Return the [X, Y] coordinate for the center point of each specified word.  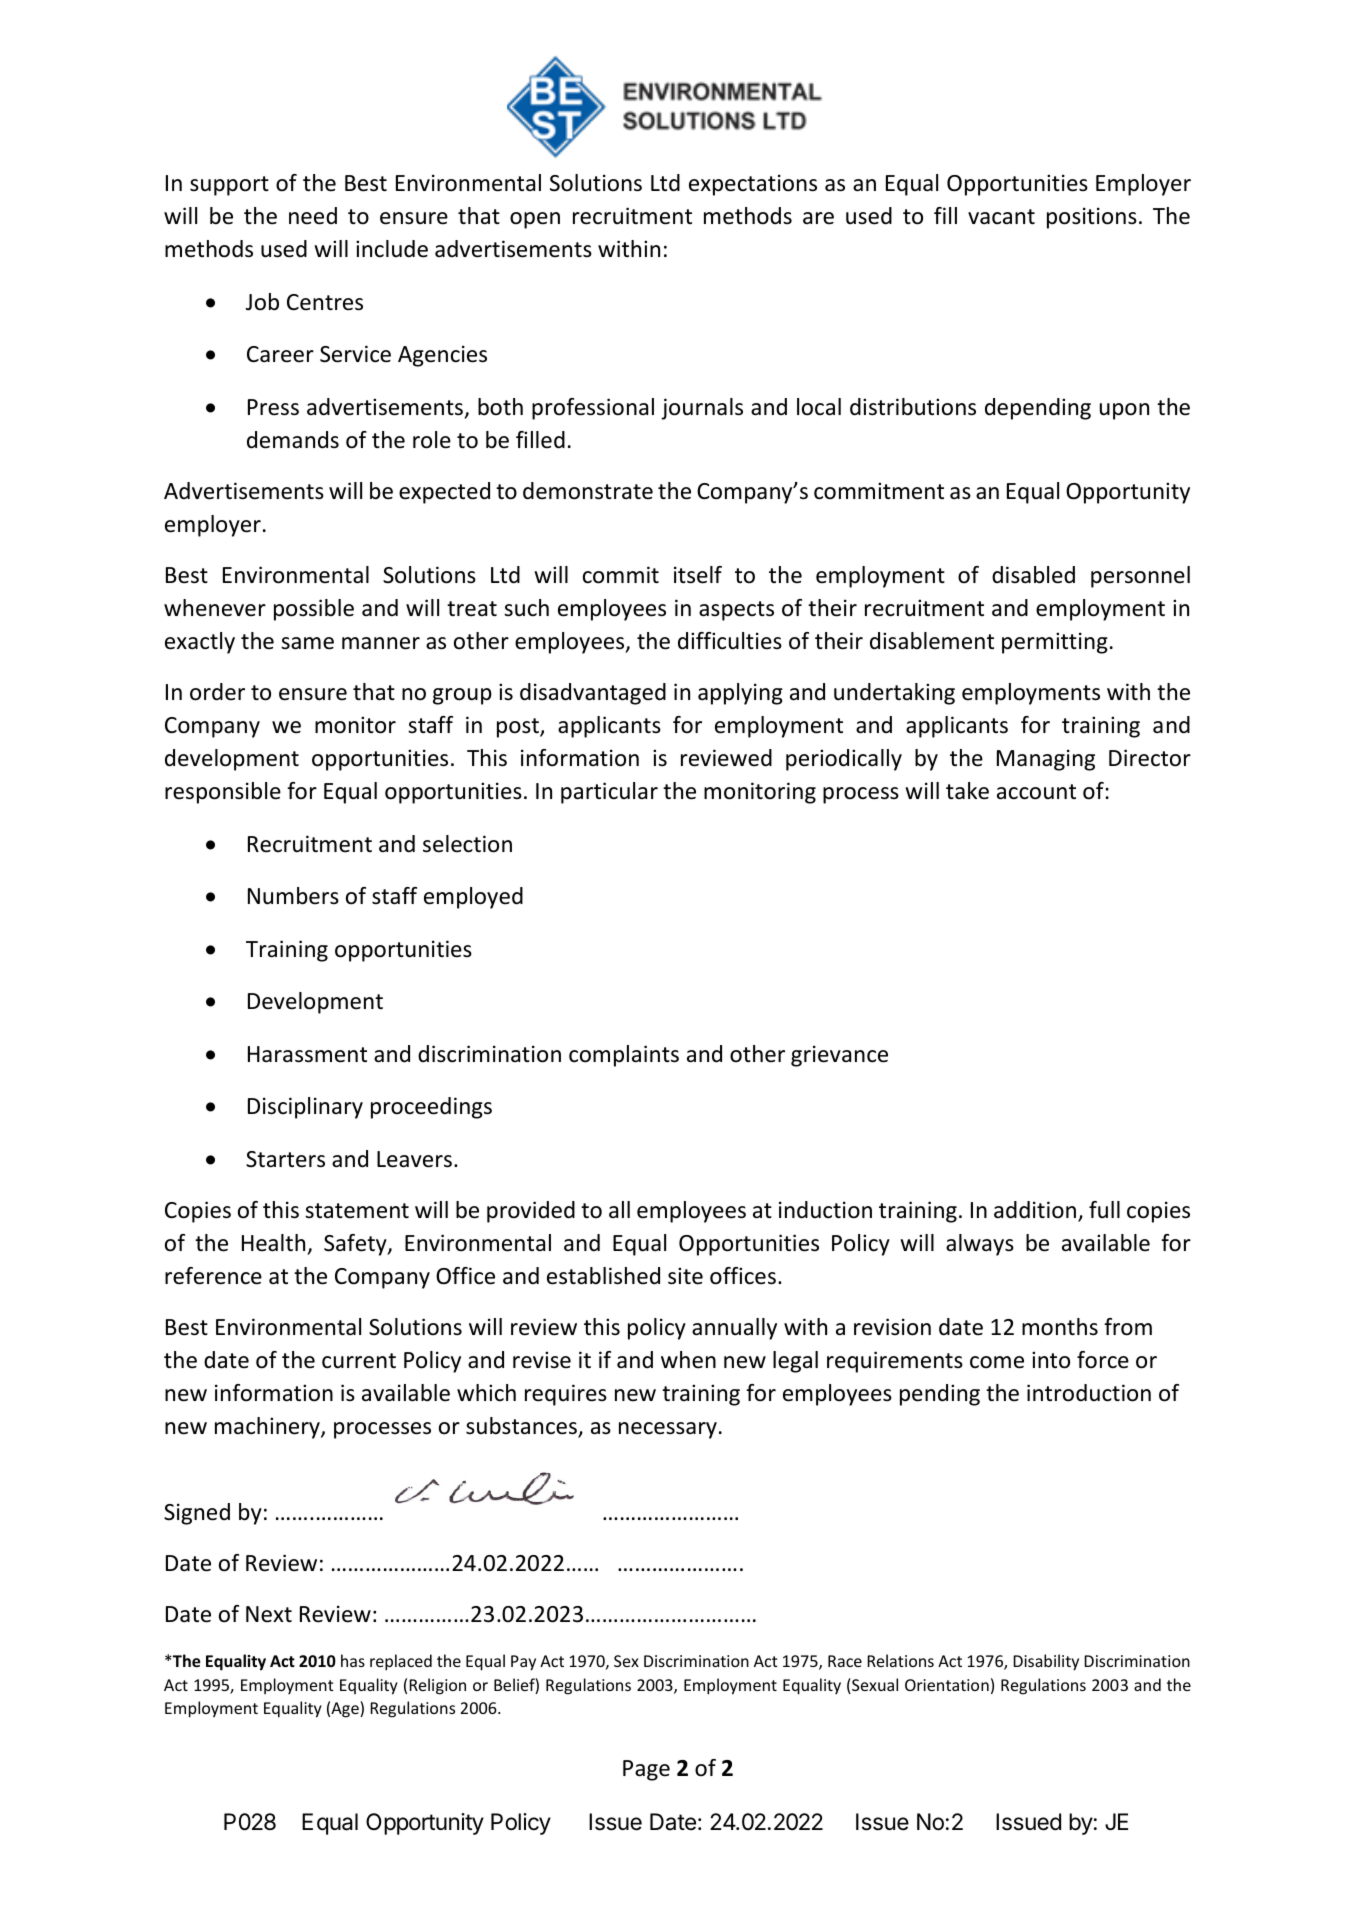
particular [609, 793]
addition [1036, 1211]
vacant [1001, 217]
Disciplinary [305, 1108]
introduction [1089, 1393]
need [313, 216]
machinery [268, 1428]
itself [698, 575]
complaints [624, 1056]
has [353, 1660]
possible [314, 610]
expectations [753, 185]
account [1036, 792]
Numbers [293, 896]
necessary [668, 1430]
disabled [1033, 575]
